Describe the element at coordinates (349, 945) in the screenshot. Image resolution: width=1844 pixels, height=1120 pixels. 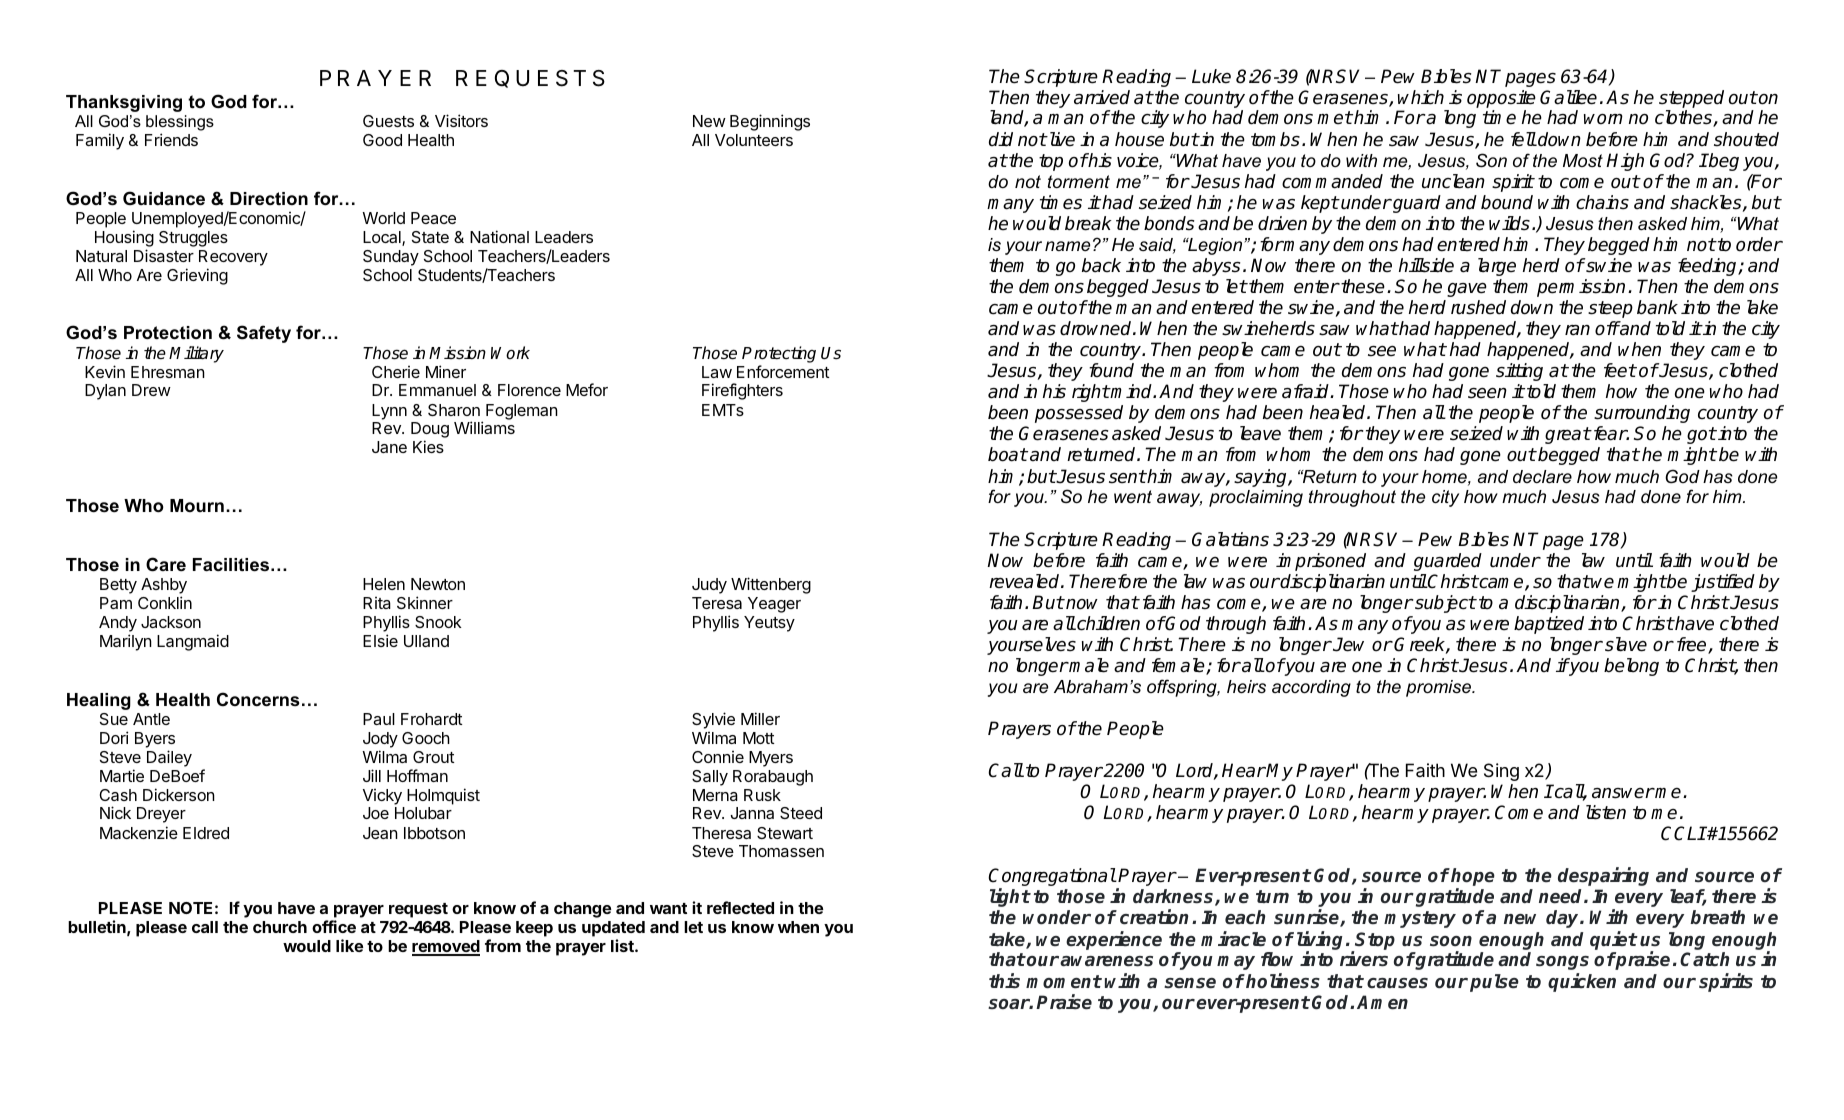
I see `like` at that location.
